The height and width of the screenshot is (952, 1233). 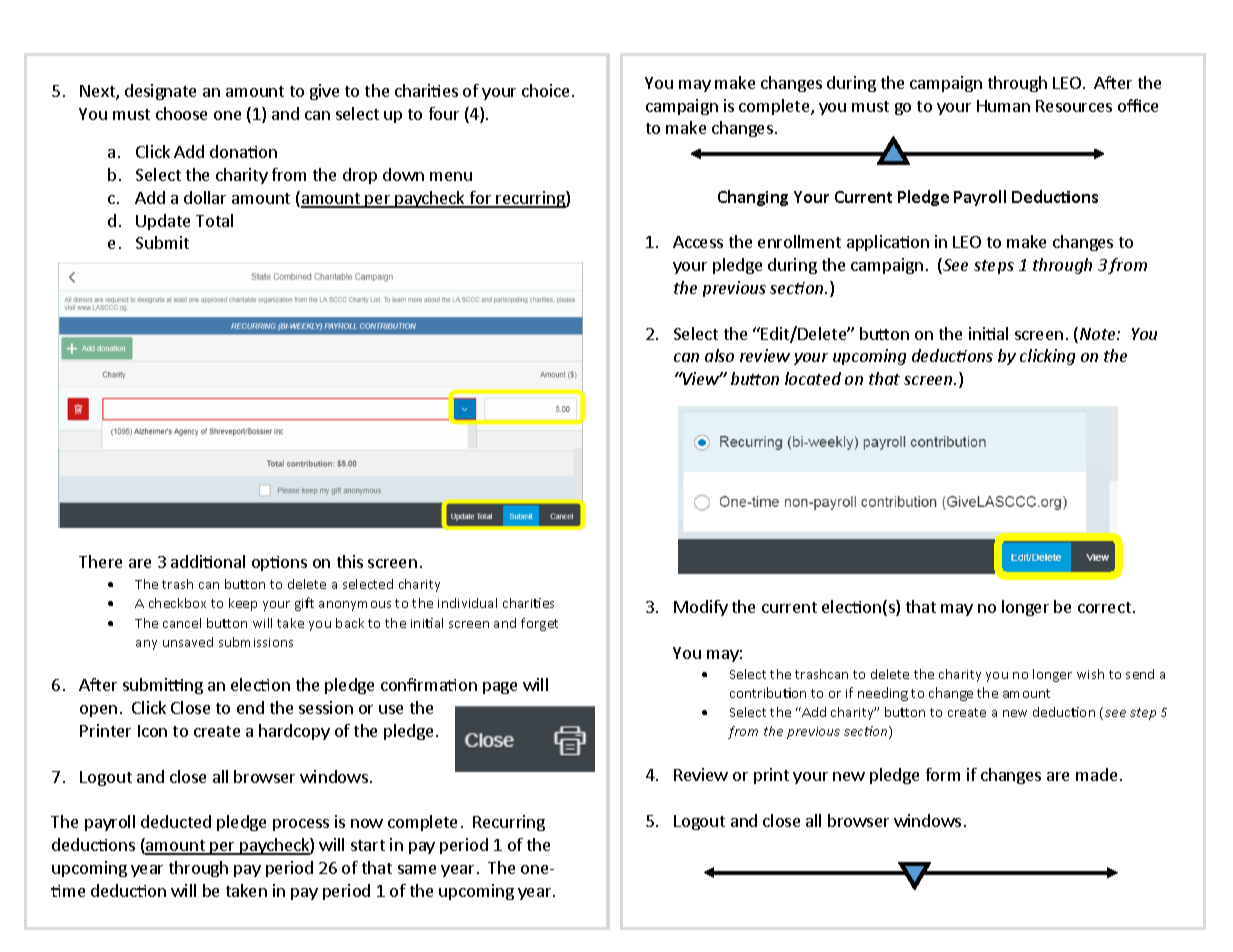 I want to click on deducted, so click(x=176, y=821).
